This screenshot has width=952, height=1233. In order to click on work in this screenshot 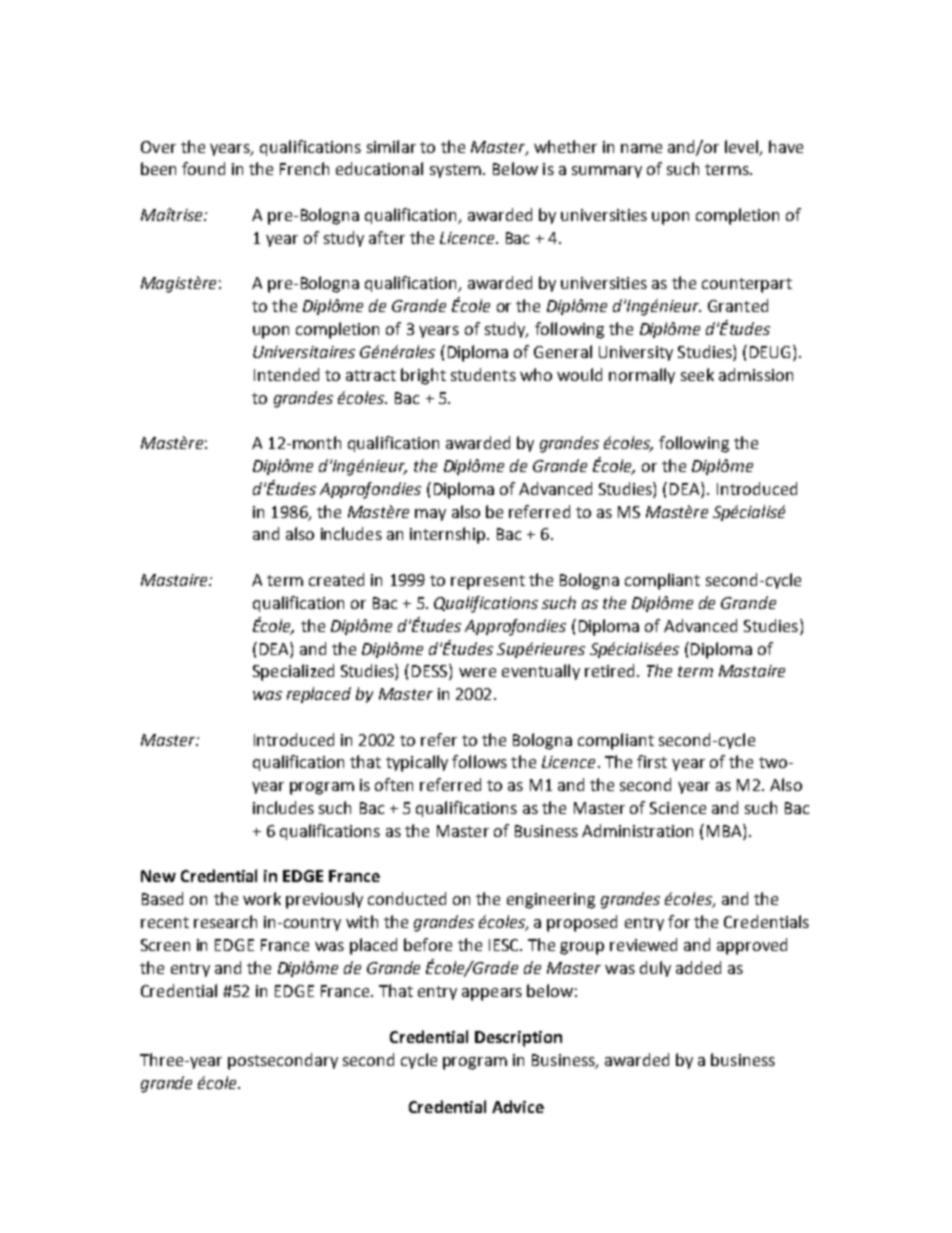, I will do `click(262, 898)`.
